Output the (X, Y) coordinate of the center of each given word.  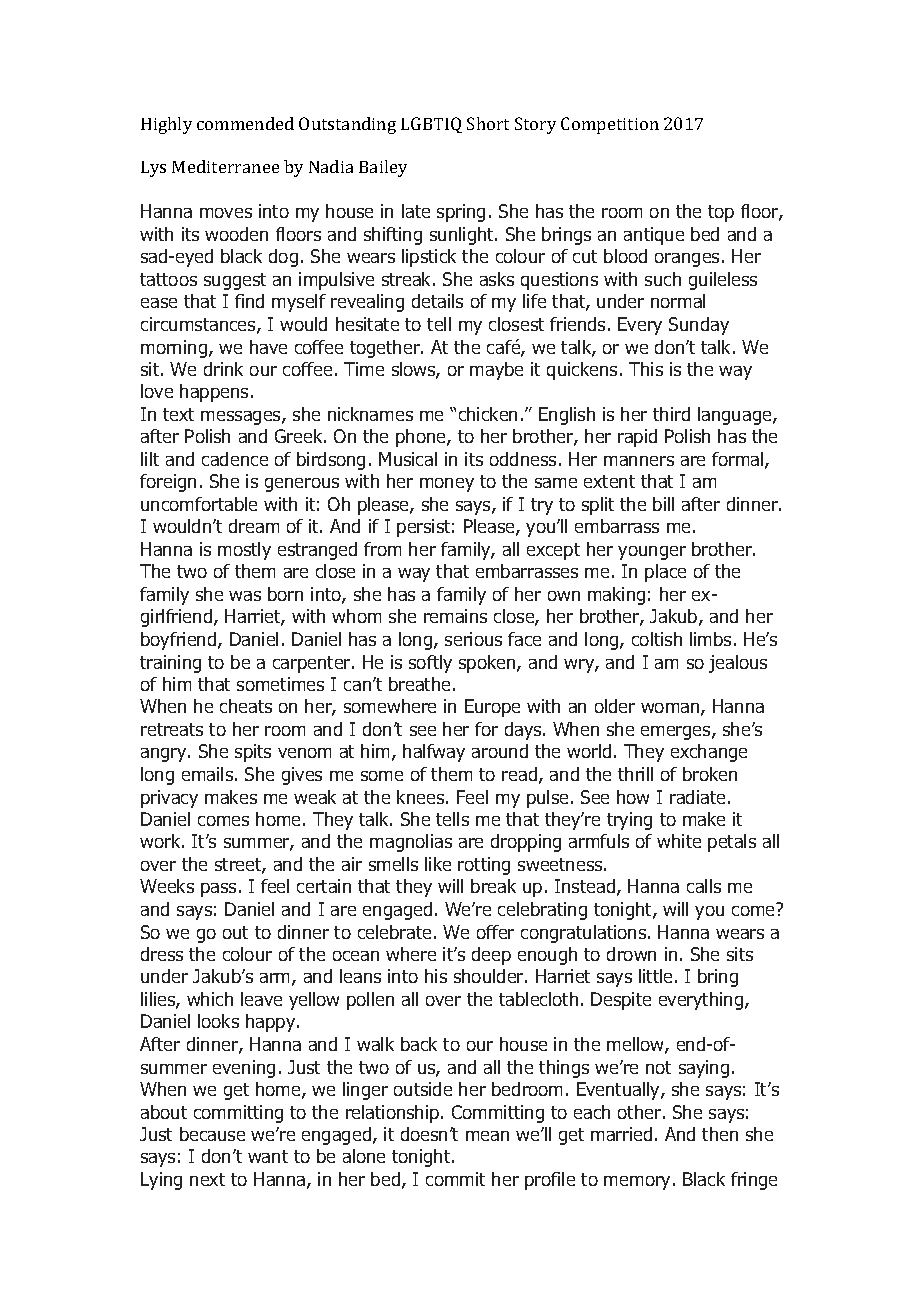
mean (487, 1136)
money (447, 485)
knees (422, 797)
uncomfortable (199, 504)
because (212, 1134)
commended (245, 123)
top (721, 213)
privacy (169, 799)
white (679, 841)
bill (663, 504)
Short (488, 123)
